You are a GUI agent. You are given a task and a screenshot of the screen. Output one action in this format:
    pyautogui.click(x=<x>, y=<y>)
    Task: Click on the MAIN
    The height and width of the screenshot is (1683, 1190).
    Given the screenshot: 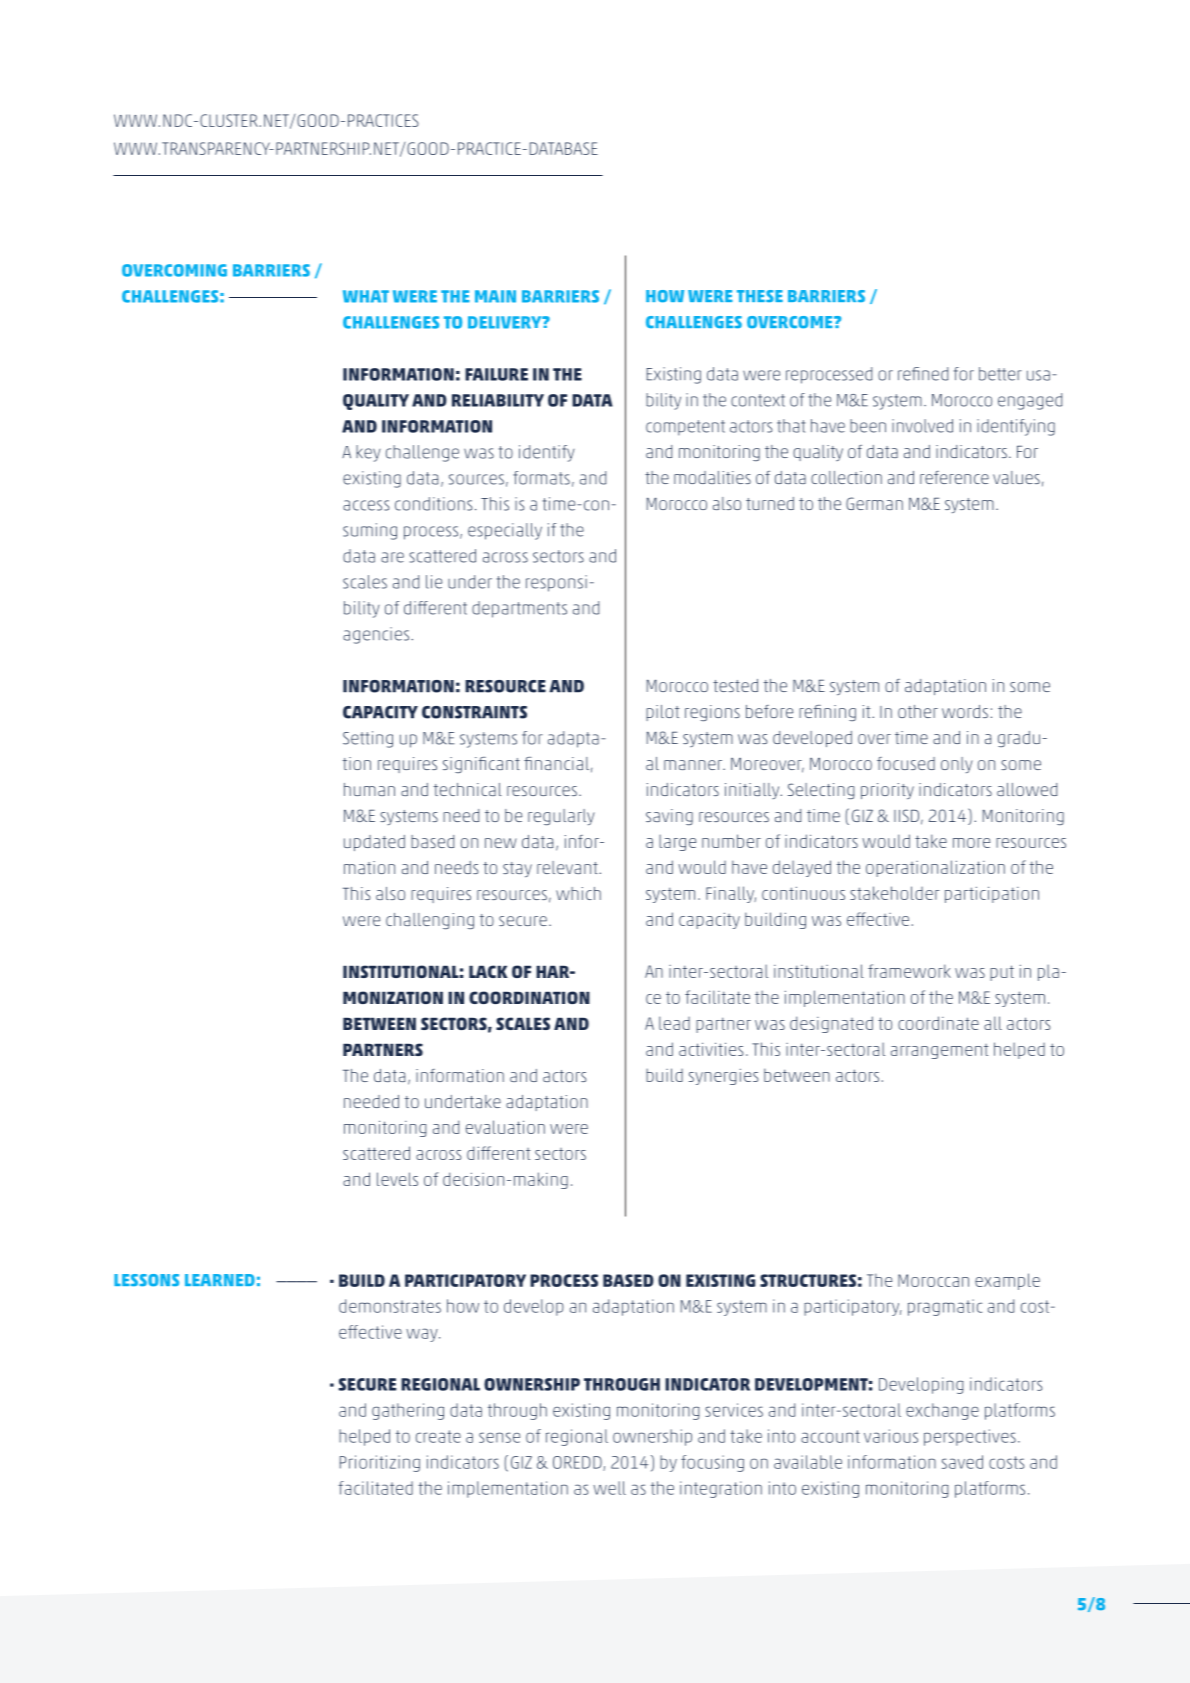 What is the action you would take?
    pyautogui.click(x=495, y=296)
